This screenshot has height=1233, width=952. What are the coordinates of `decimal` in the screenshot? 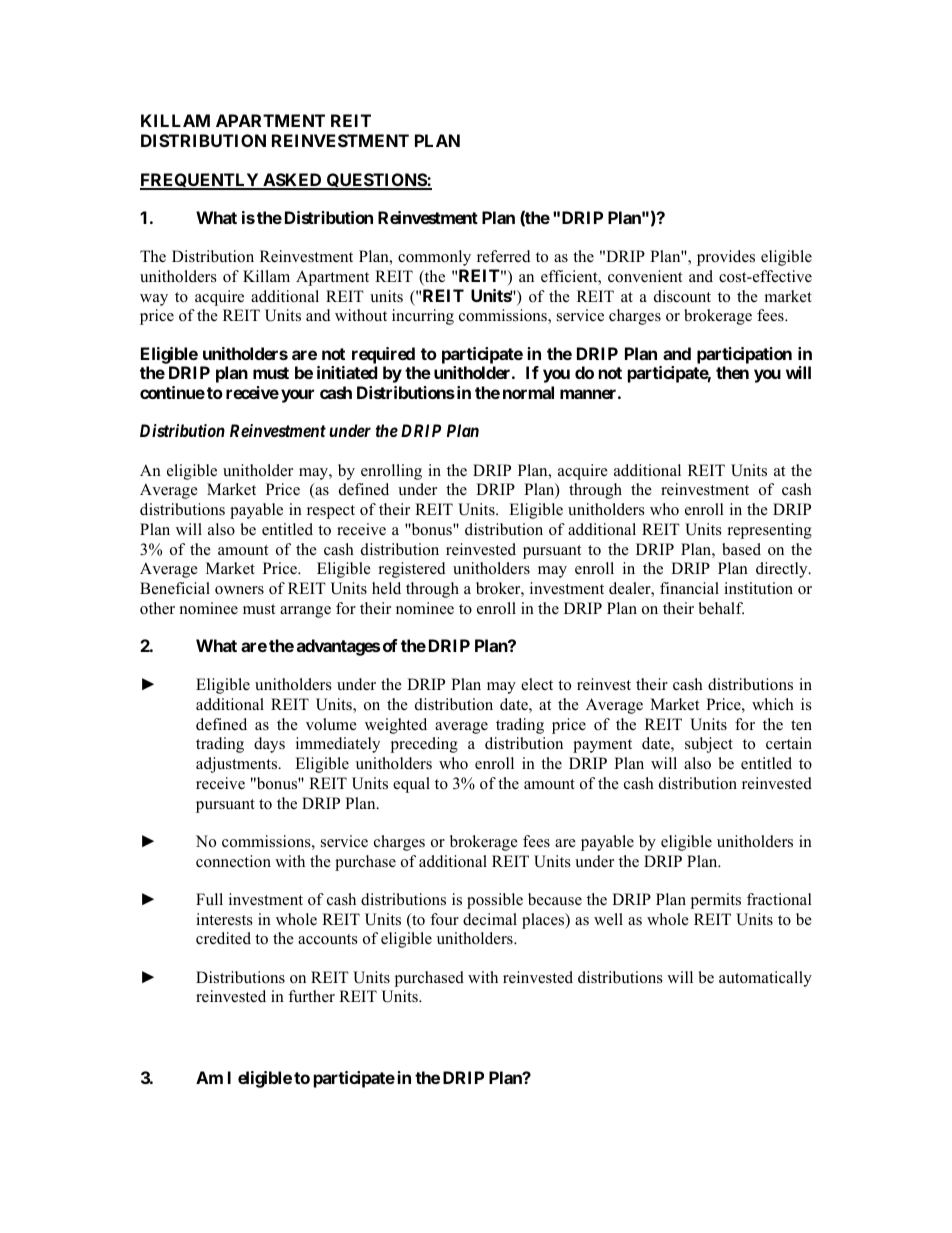 It's located at (490, 919).
